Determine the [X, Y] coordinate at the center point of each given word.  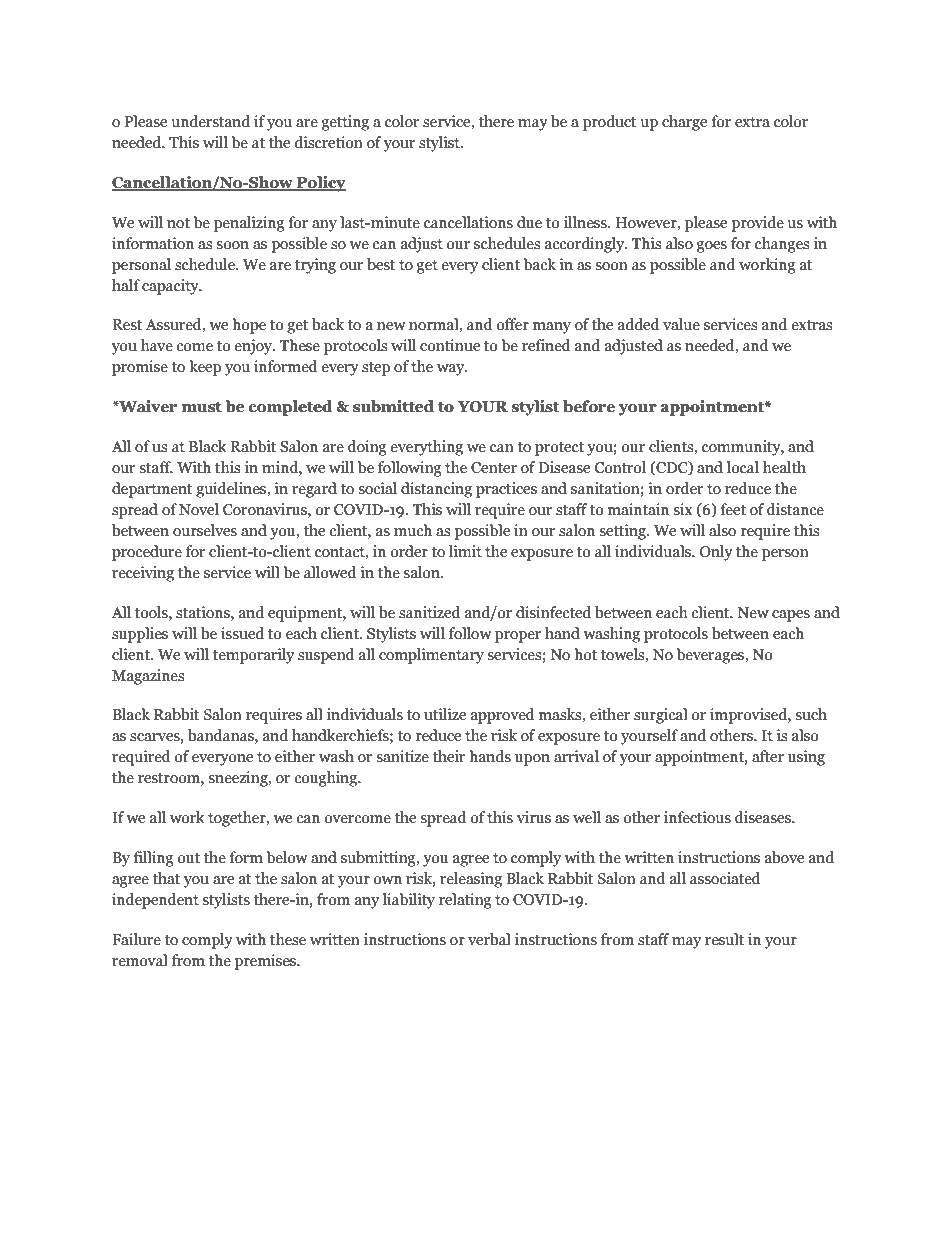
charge [684, 123]
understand [210, 121]
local [743, 467]
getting [345, 123]
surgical [661, 716]
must [201, 407]
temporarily [253, 656]
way [452, 370]
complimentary [431, 656]
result [724, 939]
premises [266, 962]
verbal [489, 939]
